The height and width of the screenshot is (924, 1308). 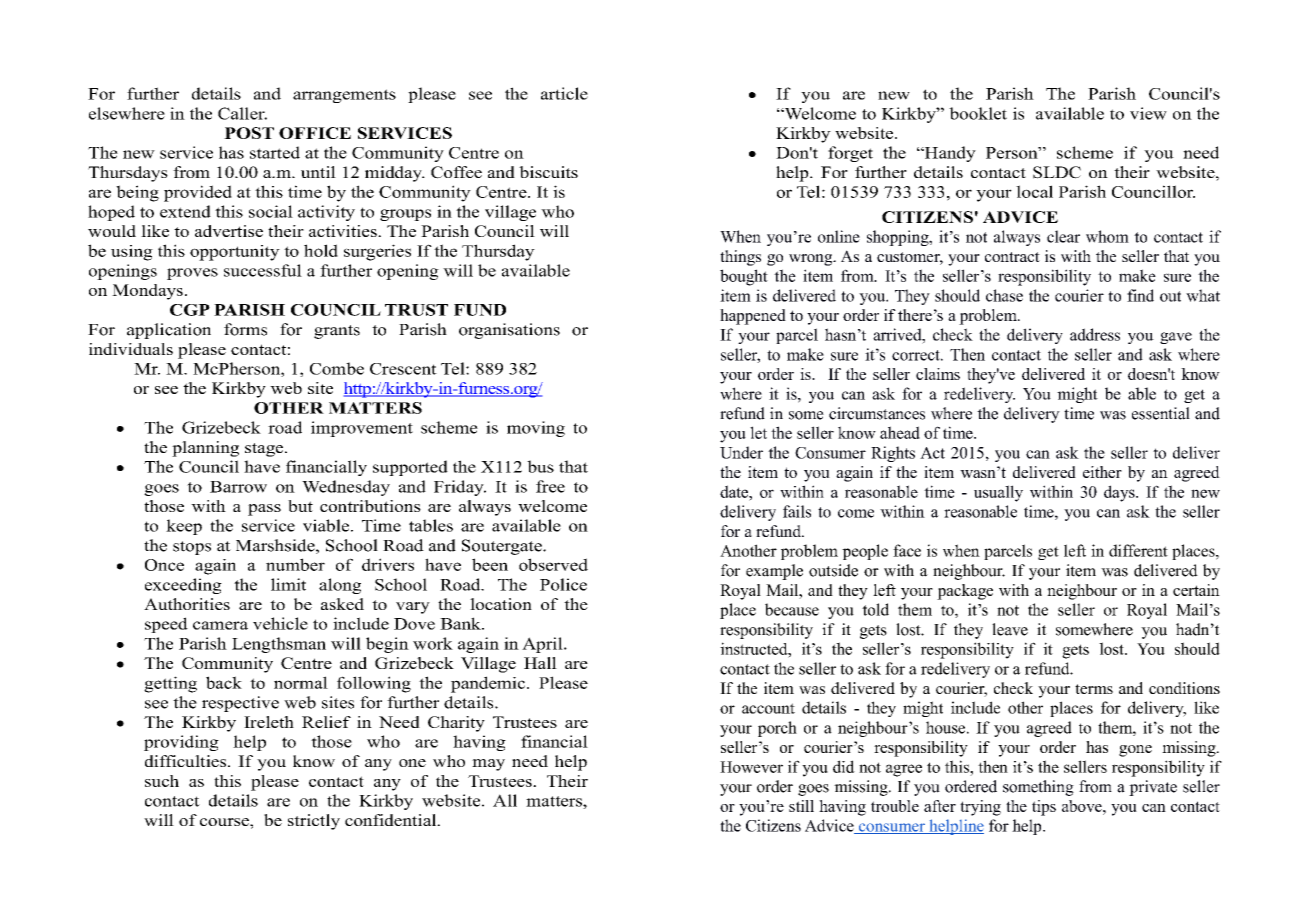 What do you see at coordinates (753, 317) in the screenshot?
I see `happened` at bounding box center [753, 317].
